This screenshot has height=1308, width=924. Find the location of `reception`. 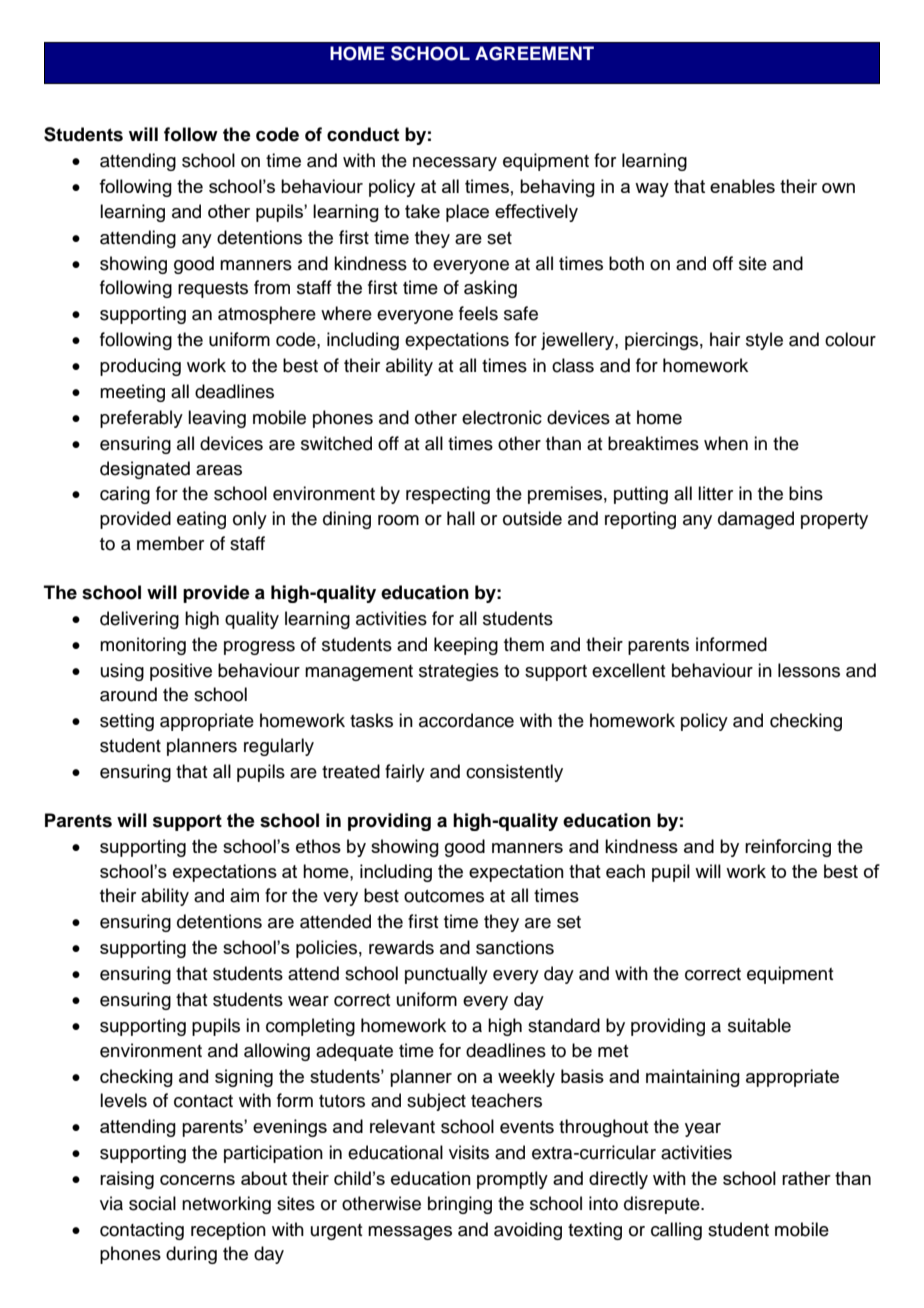

reception is located at coordinates (228, 1231).
